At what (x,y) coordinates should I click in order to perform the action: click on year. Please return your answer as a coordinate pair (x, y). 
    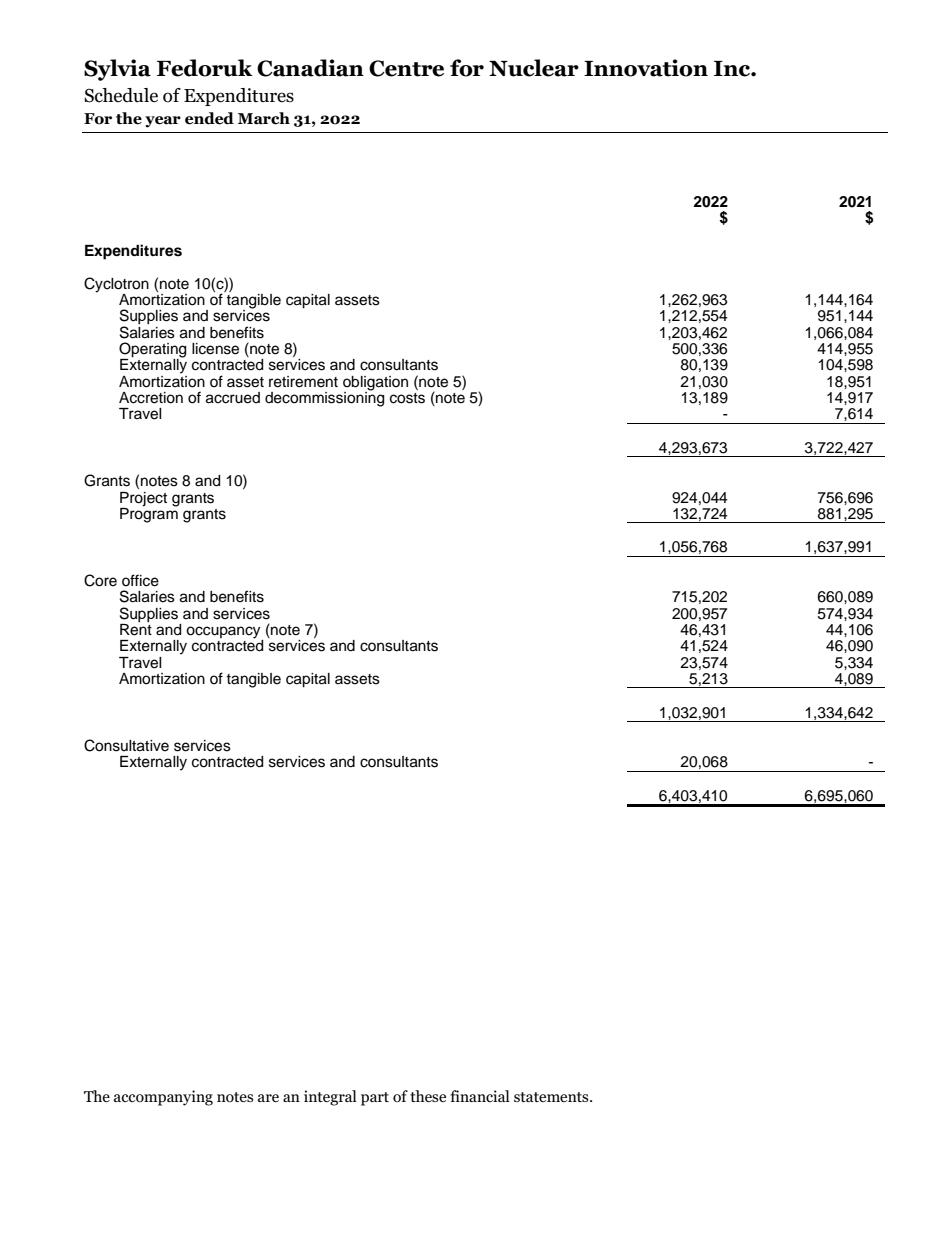
    Looking at the image, I should click on (163, 122).
